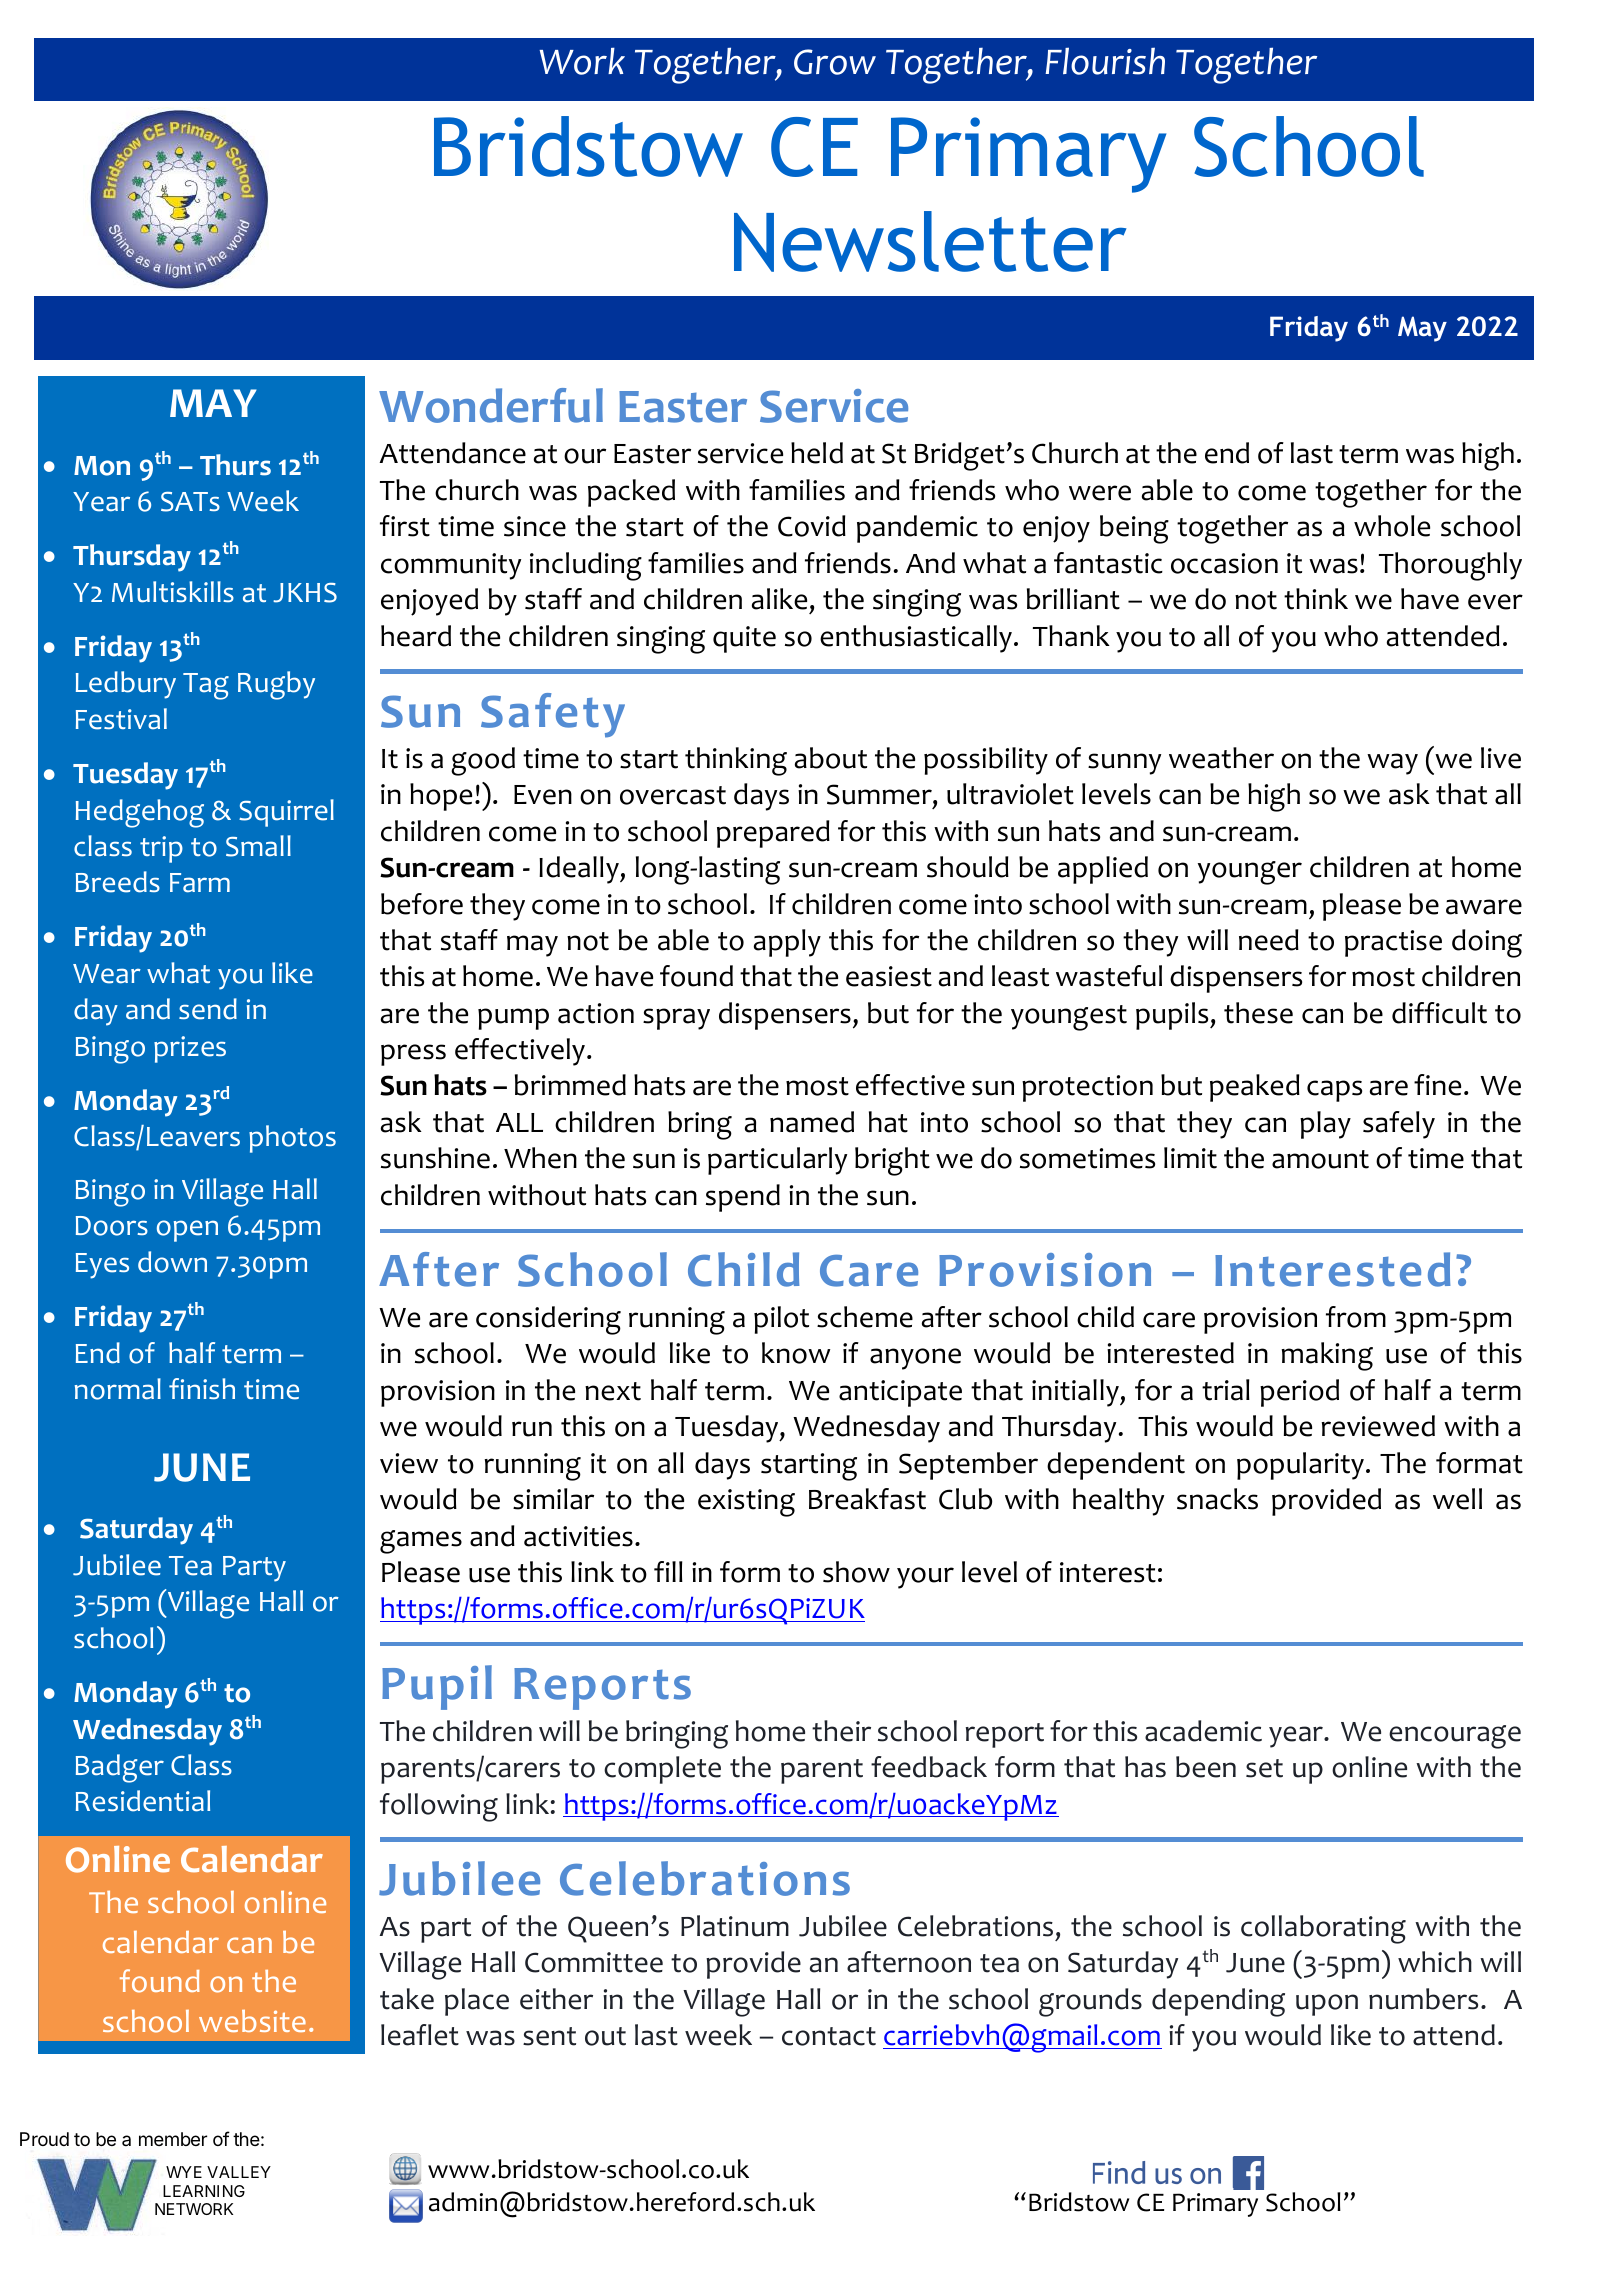 The width and height of the image is (1614, 2282). Describe the element at coordinates (1264, 1768) in the image. I see `set` at that location.
